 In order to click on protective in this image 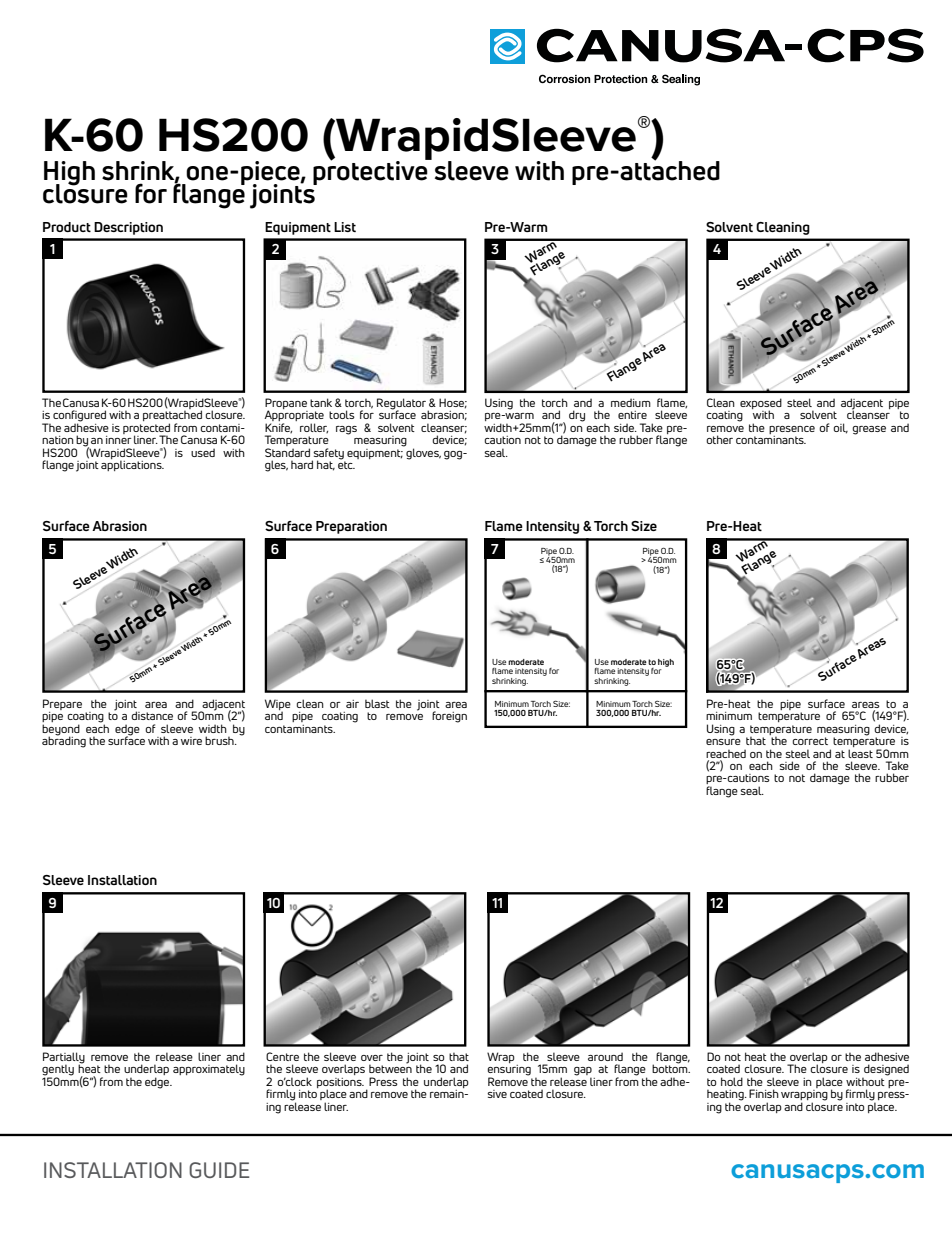, I will do `click(371, 172)`.
